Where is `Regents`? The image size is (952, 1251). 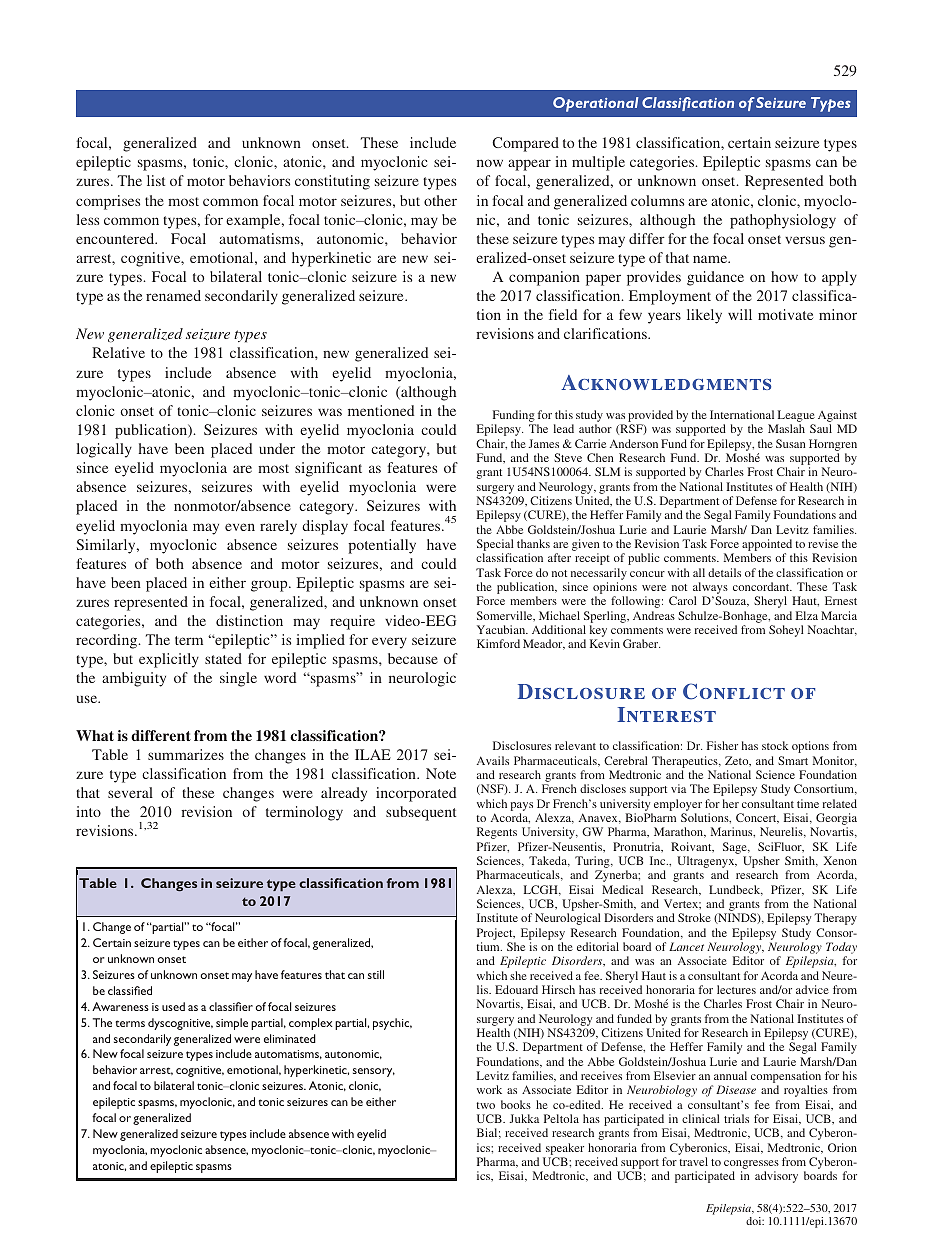
Regents is located at coordinates (497, 833).
